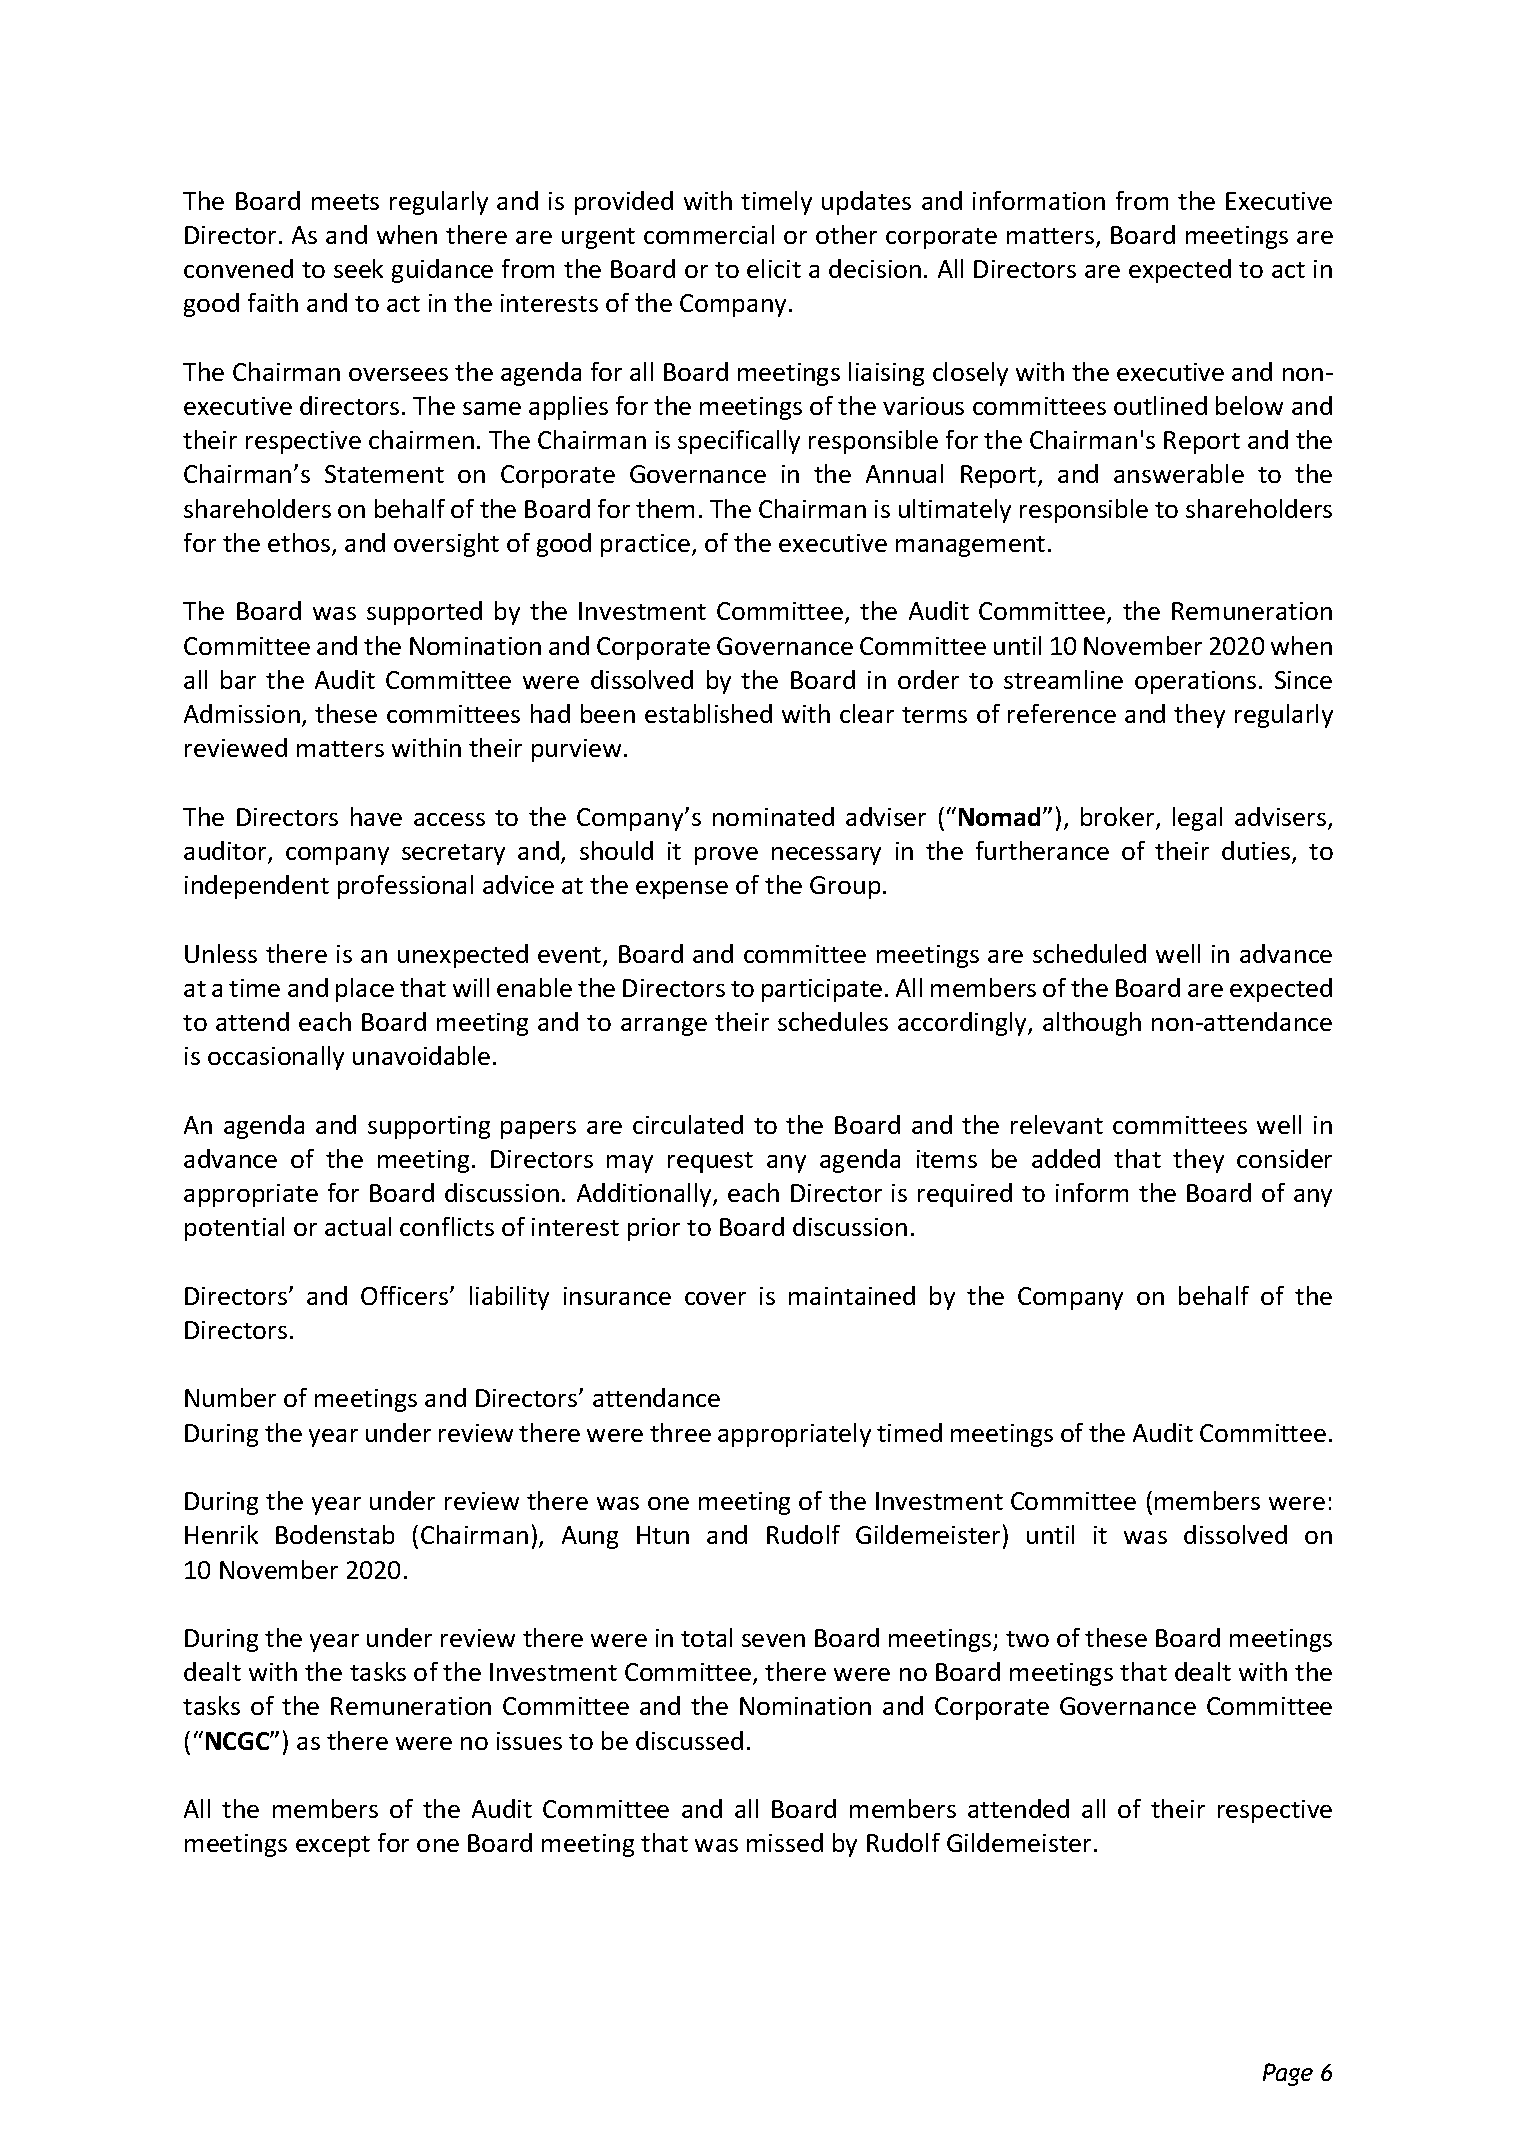 The width and height of the screenshot is (1518, 2146). I want to click on cover, so click(715, 1298).
